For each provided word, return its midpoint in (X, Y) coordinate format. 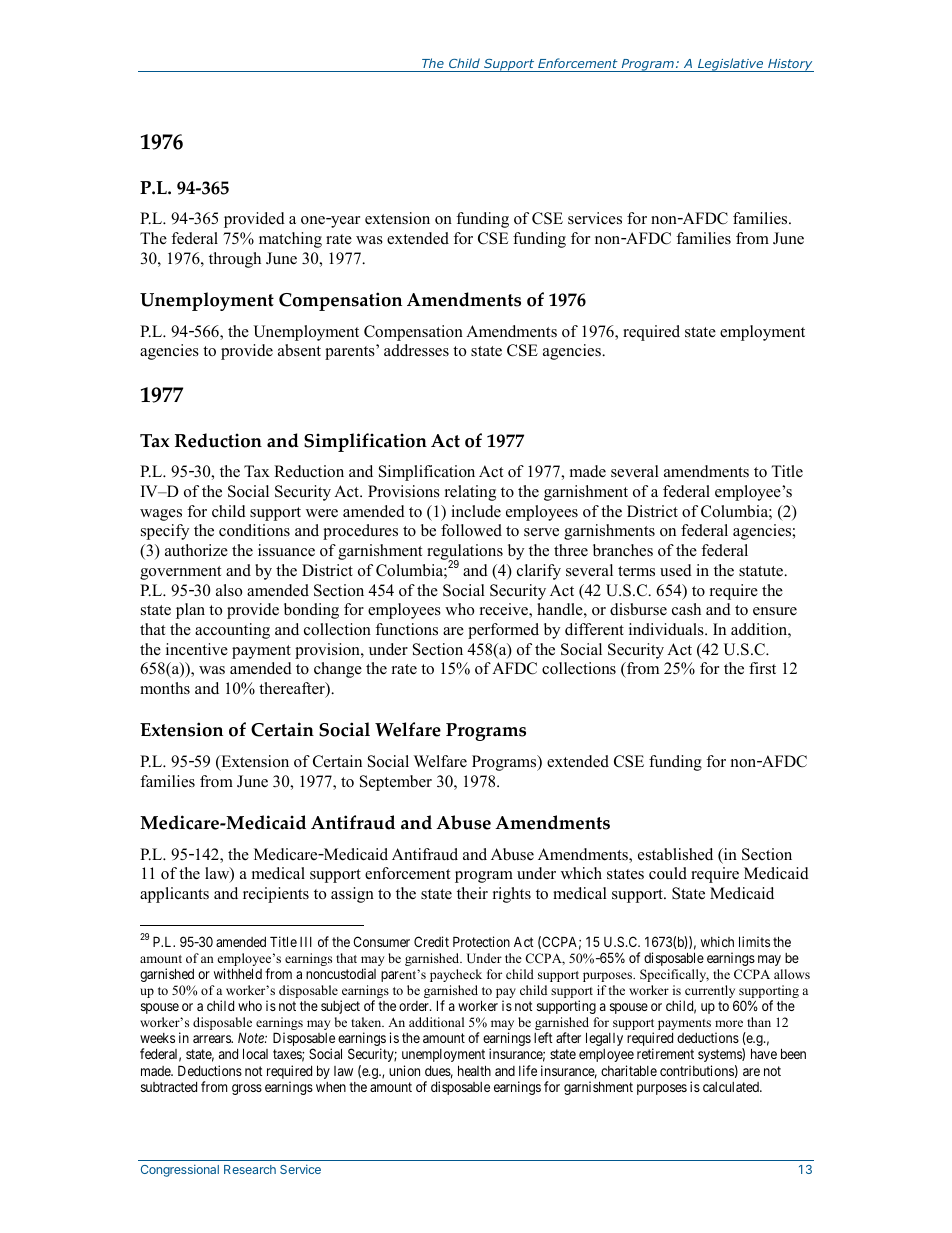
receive (505, 610)
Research (250, 1169)
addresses (416, 350)
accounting (232, 631)
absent (299, 350)
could (668, 873)
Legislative (731, 65)
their (472, 893)
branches (623, 550)
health (474, 1070)
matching (290, 240)
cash (686, 609)
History (790, 65)
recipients (276, 895)
